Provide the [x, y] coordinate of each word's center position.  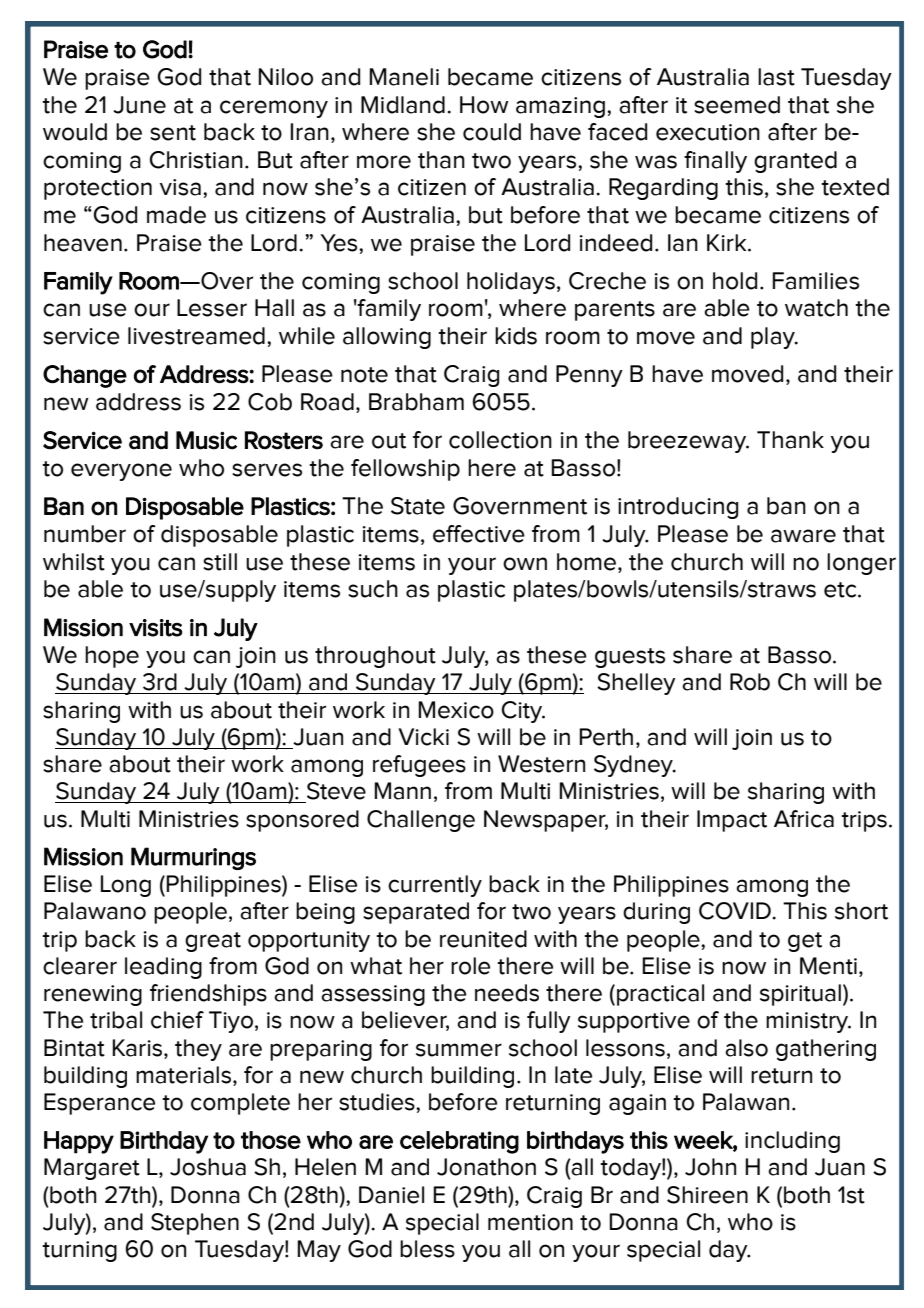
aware [803, 536]
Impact [732, 821]
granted [795, 162]
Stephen [195, 1224]
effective [479, 534]
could [492, 132]
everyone [121, 472]
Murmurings [193, 858]
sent [173, 133]
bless [427, 1249]
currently [435, 886]
